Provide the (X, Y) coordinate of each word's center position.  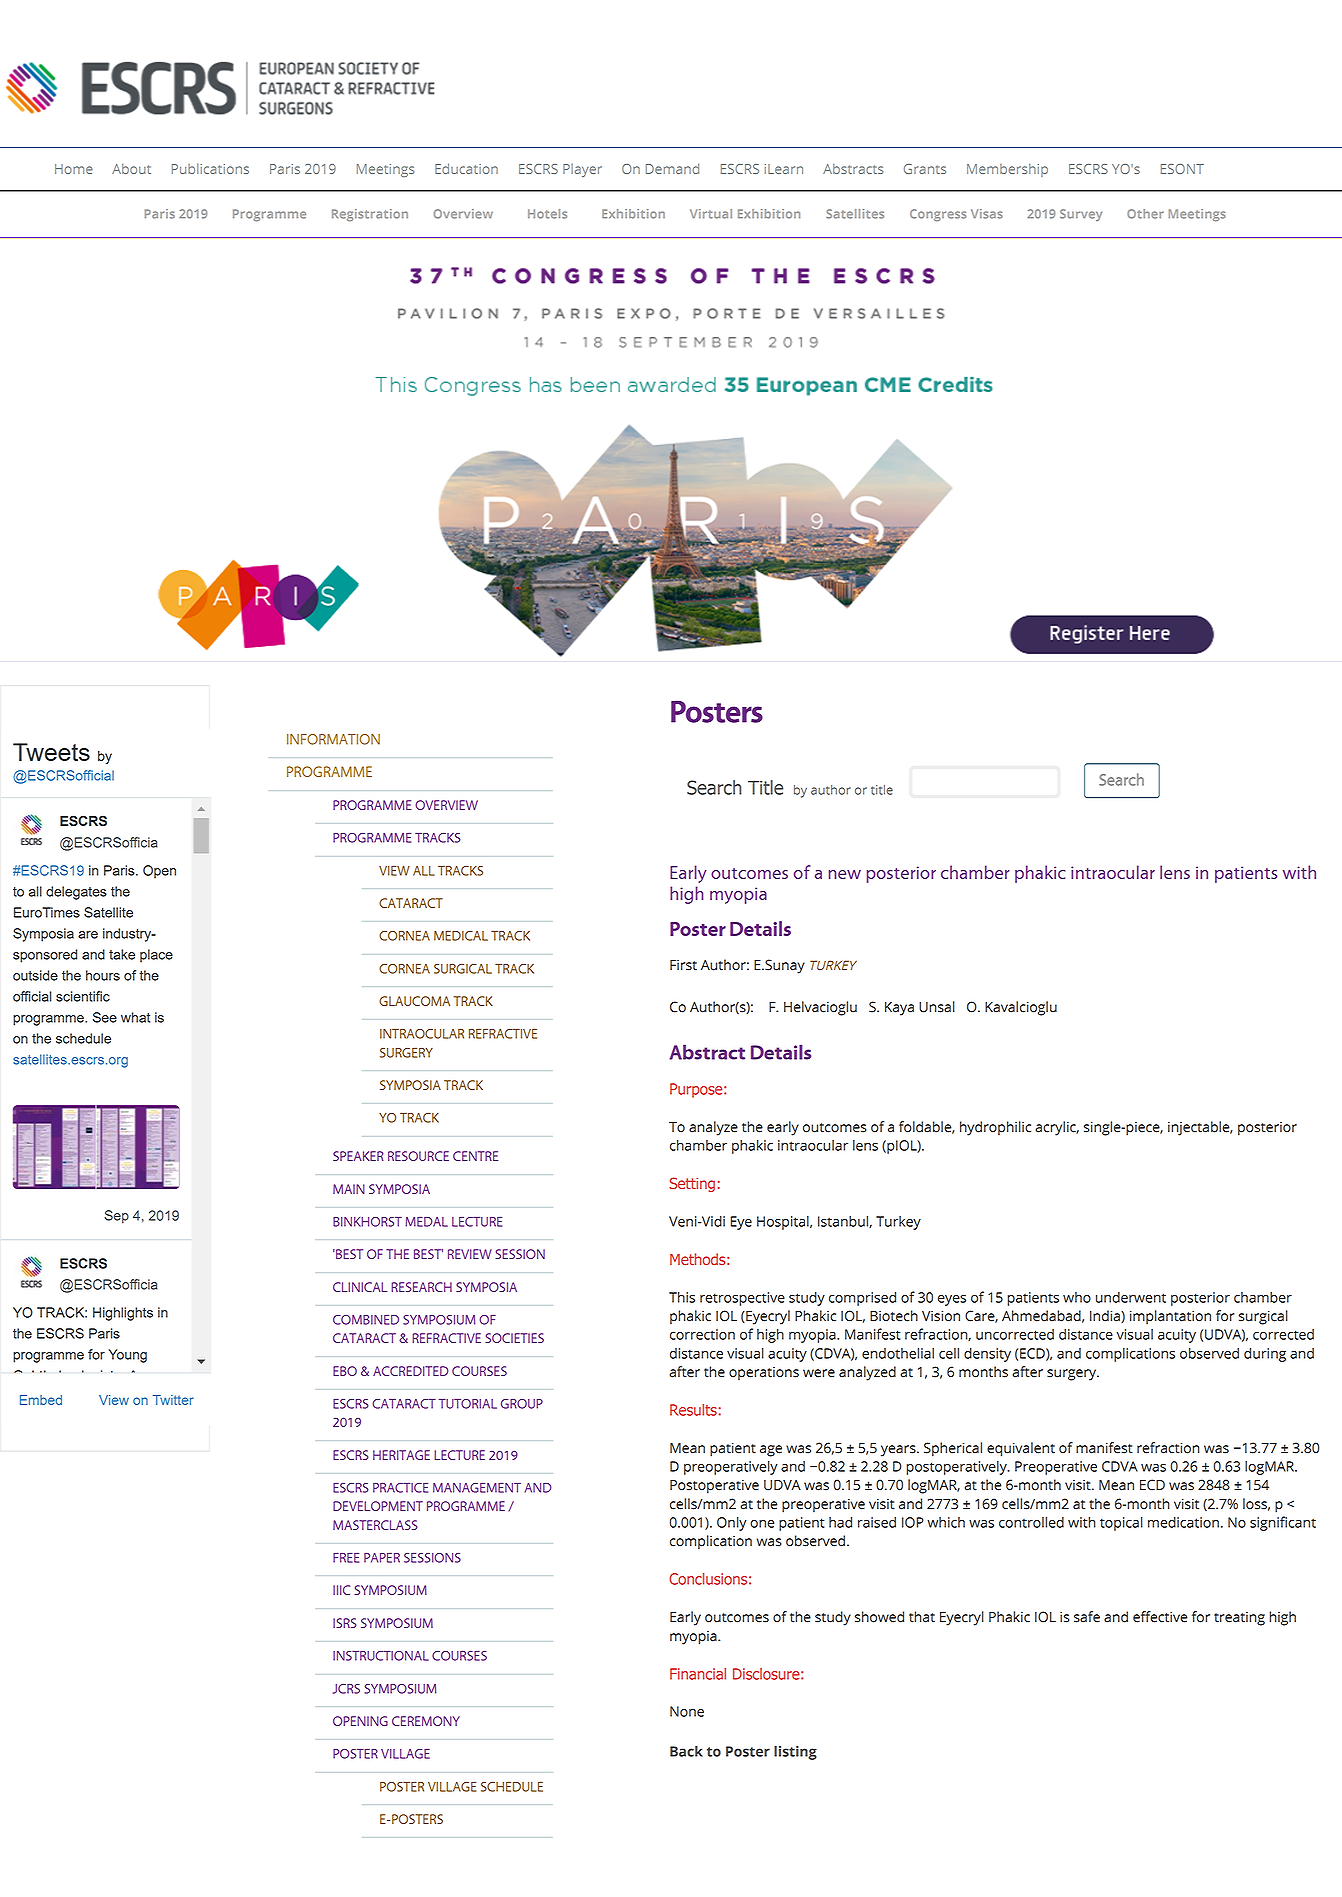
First (683, 965)
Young (127, 1356)
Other (1145, 214)
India (1106, 1316)
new (845, 874)
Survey (1081, 215)
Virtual (711, 214)
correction (702, 1334)
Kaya (899, 1009)
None (687, 1711)
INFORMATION (333, 739)
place (156, 956)
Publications (210, 168)
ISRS (345, 1623)
